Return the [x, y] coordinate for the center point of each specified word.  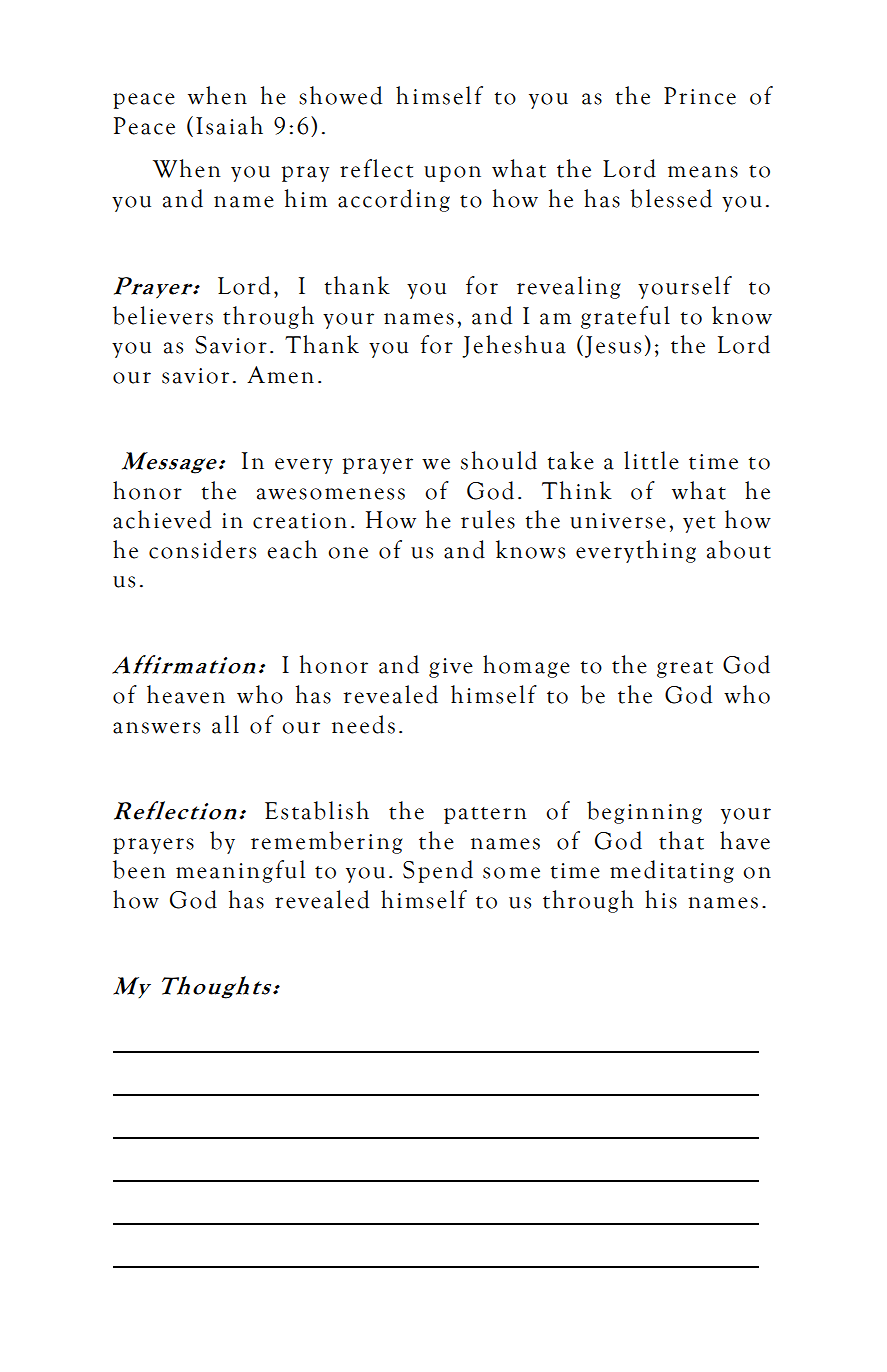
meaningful [240, 871]
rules [488, 519]
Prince [700, 96]
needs [363, 724]
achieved [162, 519]
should [499, 460]
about [739, 549]
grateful [625, 317]
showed [340, 95]
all [225, 724]
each [292, 549]
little [651, 460]
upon [452, 174]
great [685, 669]
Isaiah [229, 125]
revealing [569, 287]
